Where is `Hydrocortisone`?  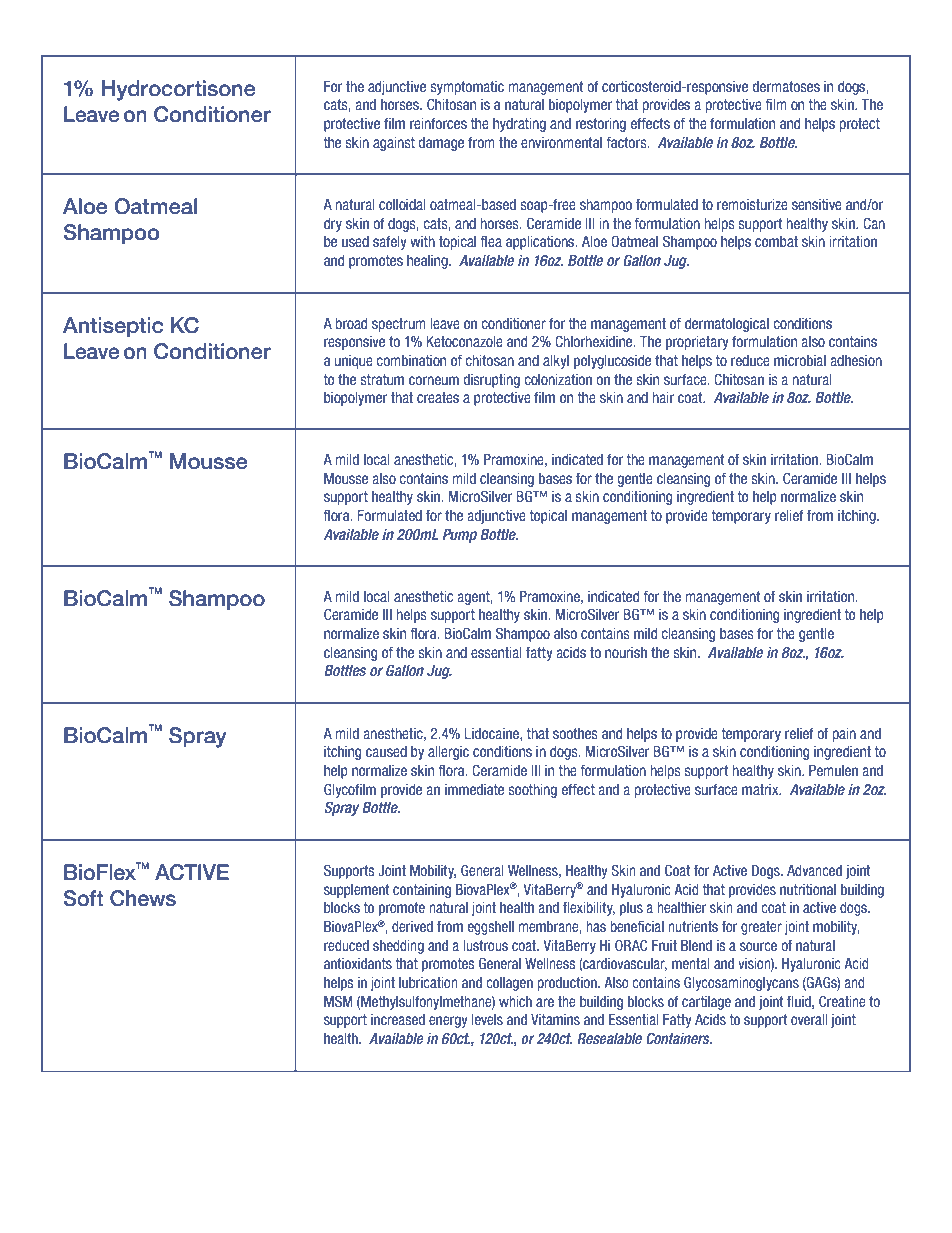 Hydrocortisone is located at coordinates (179, 90).
